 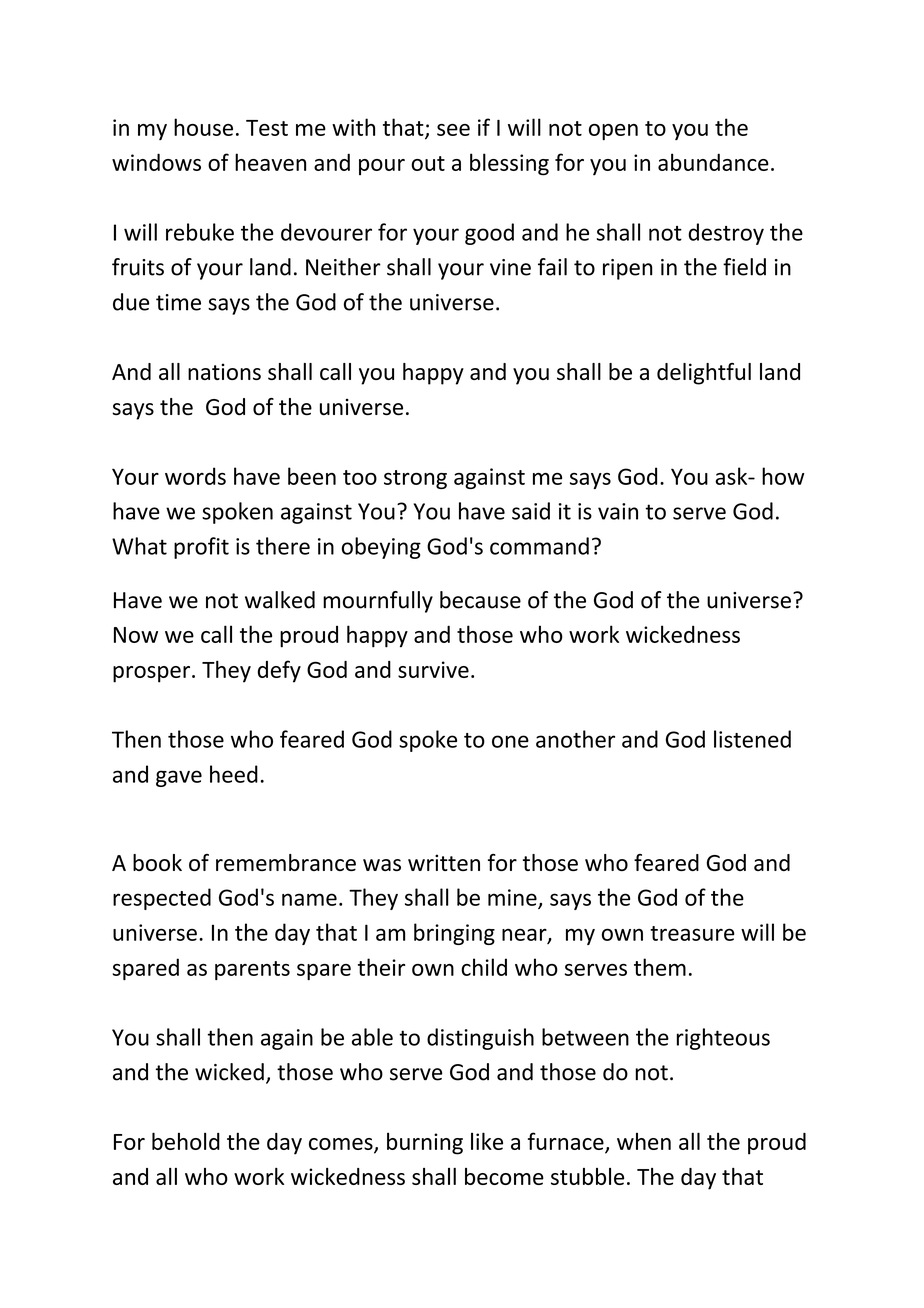 I want to click on house, so click(x=203, y=127).
